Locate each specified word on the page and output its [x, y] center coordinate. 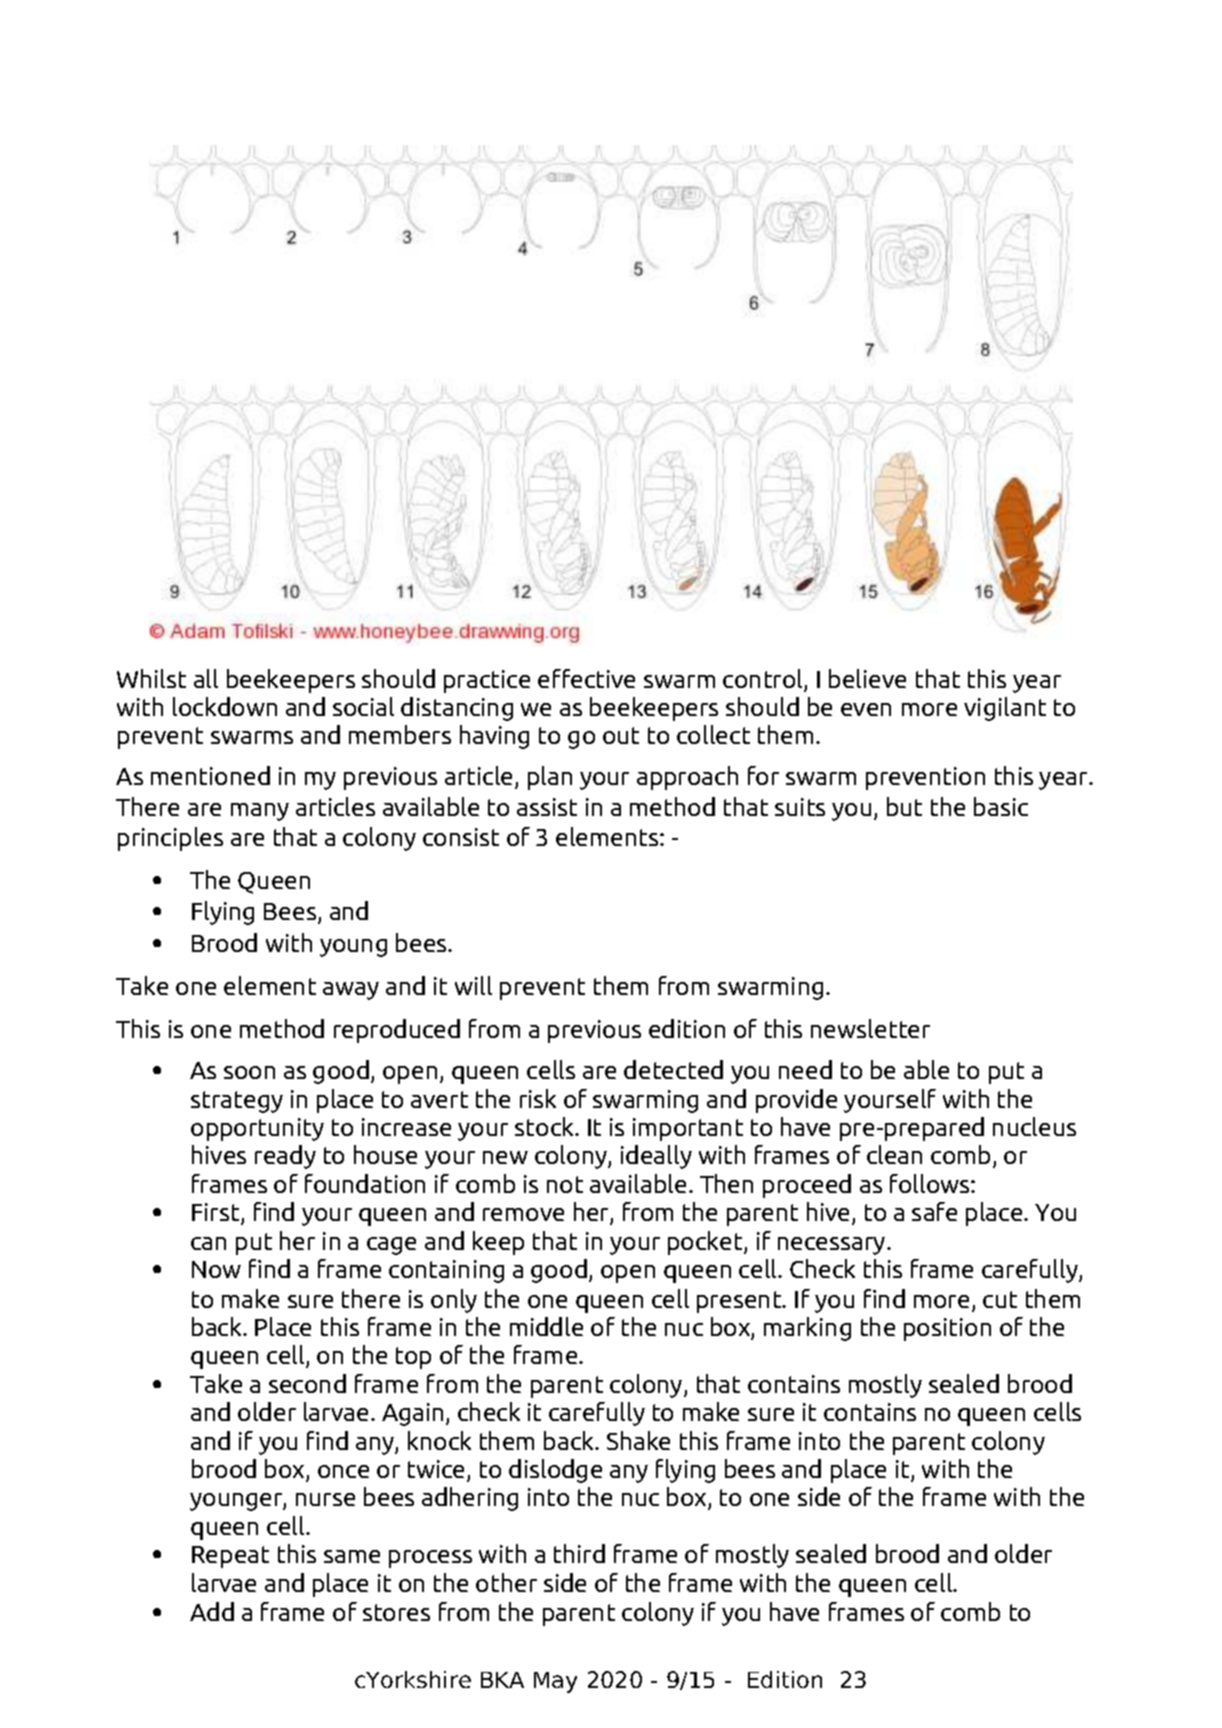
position [947, 1329]
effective [586, 678]
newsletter [870, 1028]
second [307, 1383]
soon [249, 1072]
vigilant [1005, 709]
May [555, 1682]
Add [212, 1611]
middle [546, 1326]
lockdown [225, 706]
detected [673, 1069]
